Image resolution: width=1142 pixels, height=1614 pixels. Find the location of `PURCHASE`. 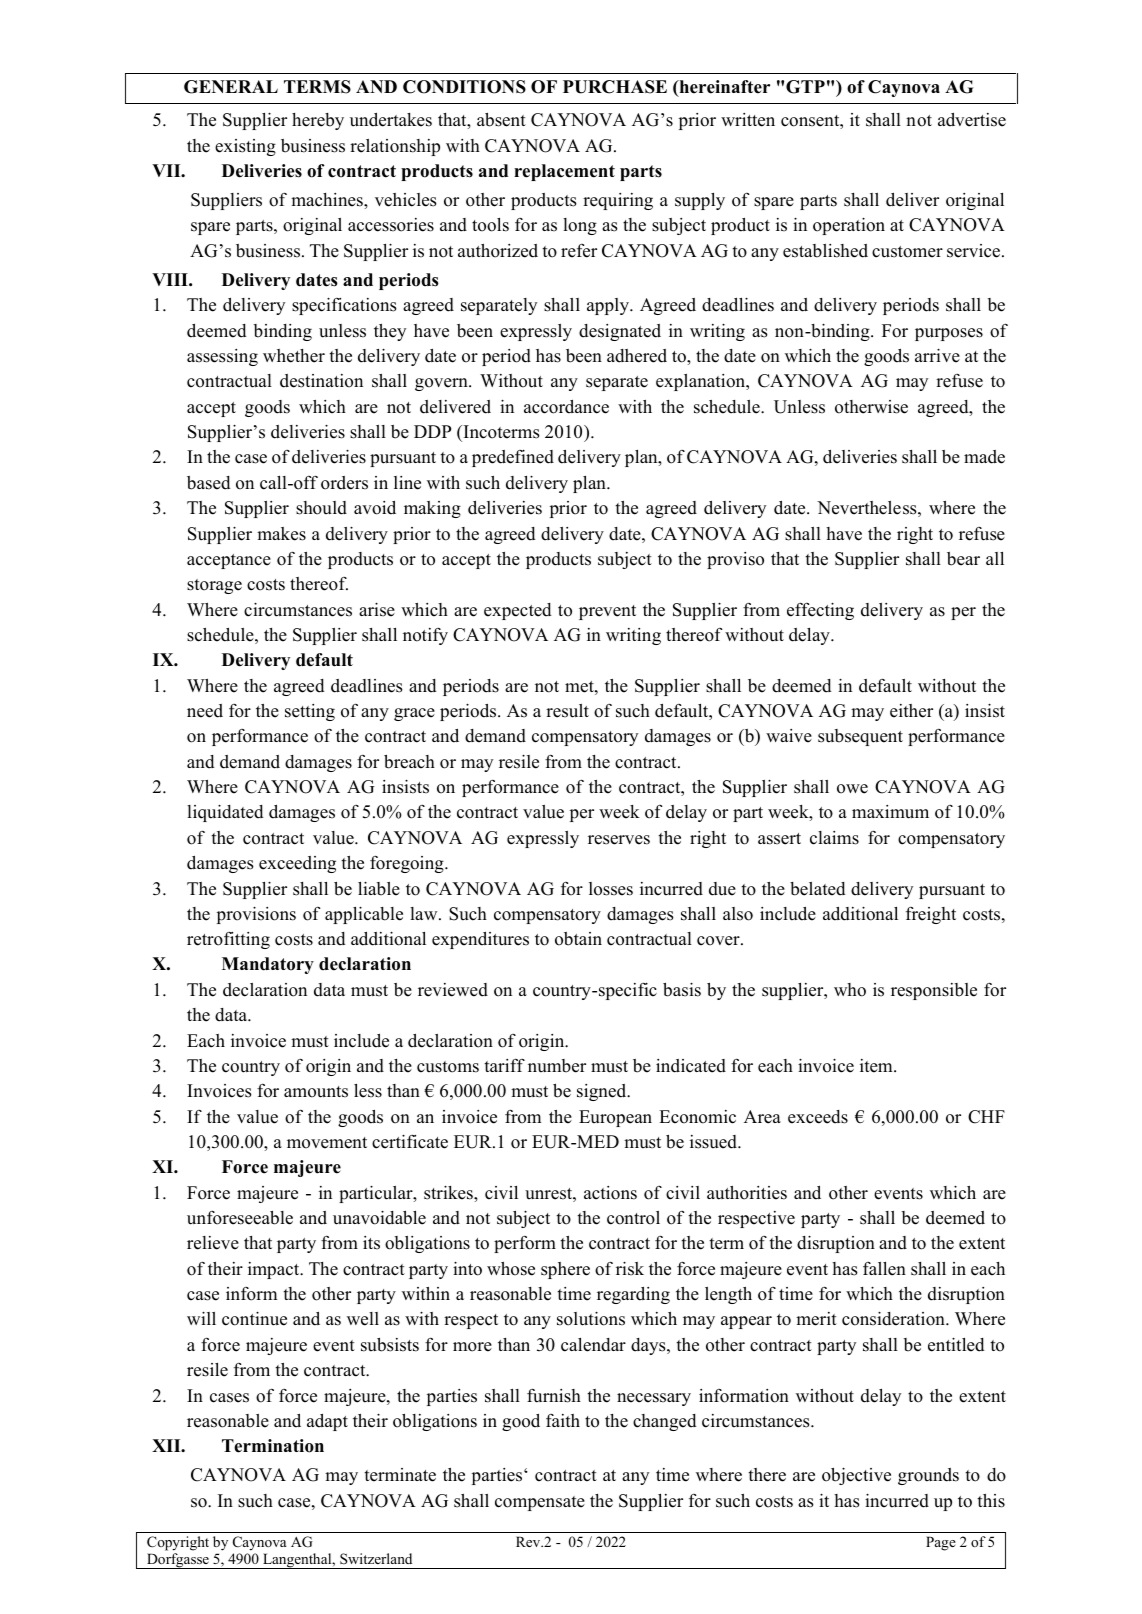

PURCHASE is located at coordinates (615, 87).
